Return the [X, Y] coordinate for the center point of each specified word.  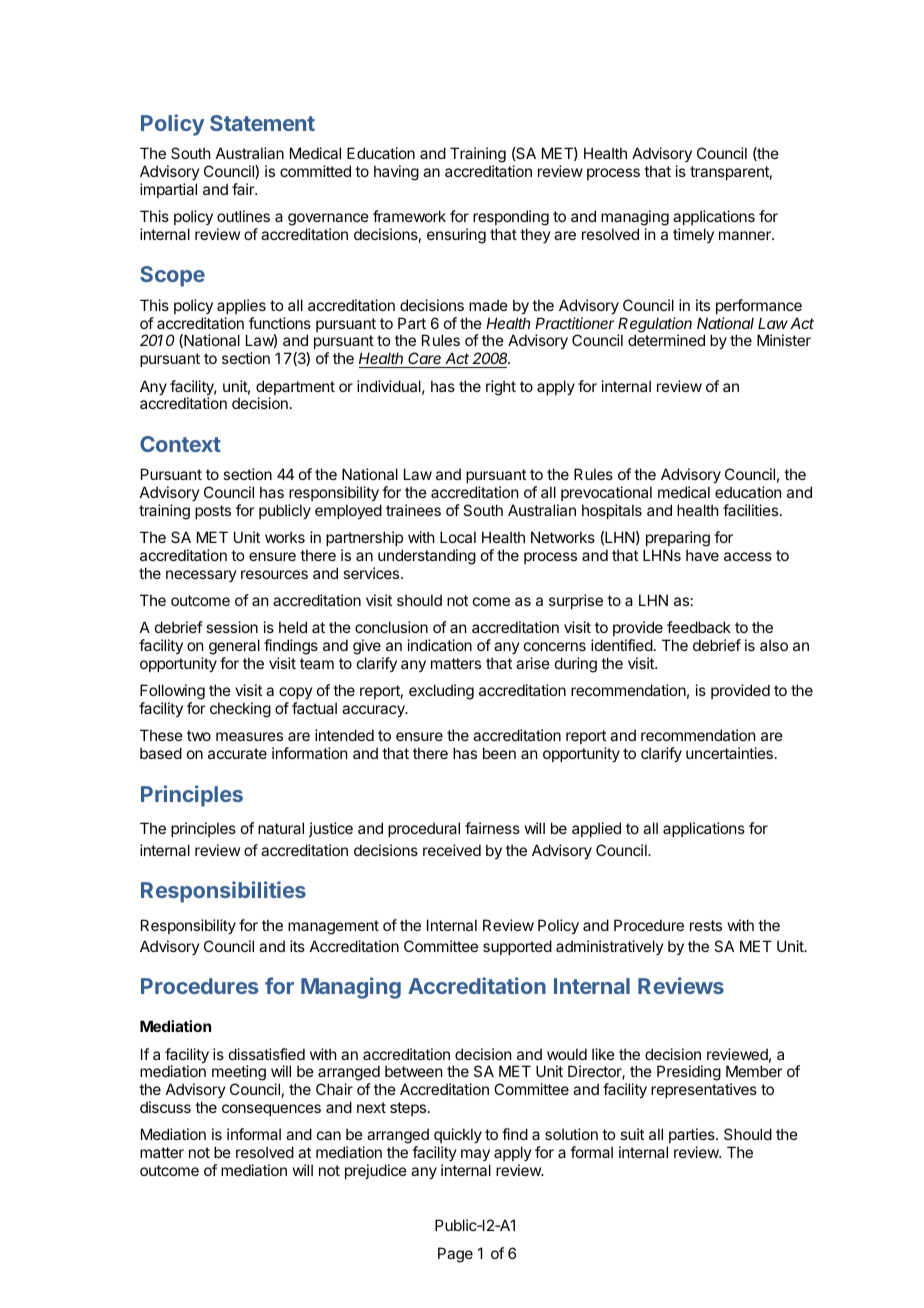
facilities [750, 510]
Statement [262, 123]
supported [517, 947]
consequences [271, 1110]
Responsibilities [223, 892]
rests [706, 925]
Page [455, 1255]
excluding [441, 692]
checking [240, 710]
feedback [699, 627]
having [396, 173]
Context [180, 444]
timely [693, 235]
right [501, 388]
